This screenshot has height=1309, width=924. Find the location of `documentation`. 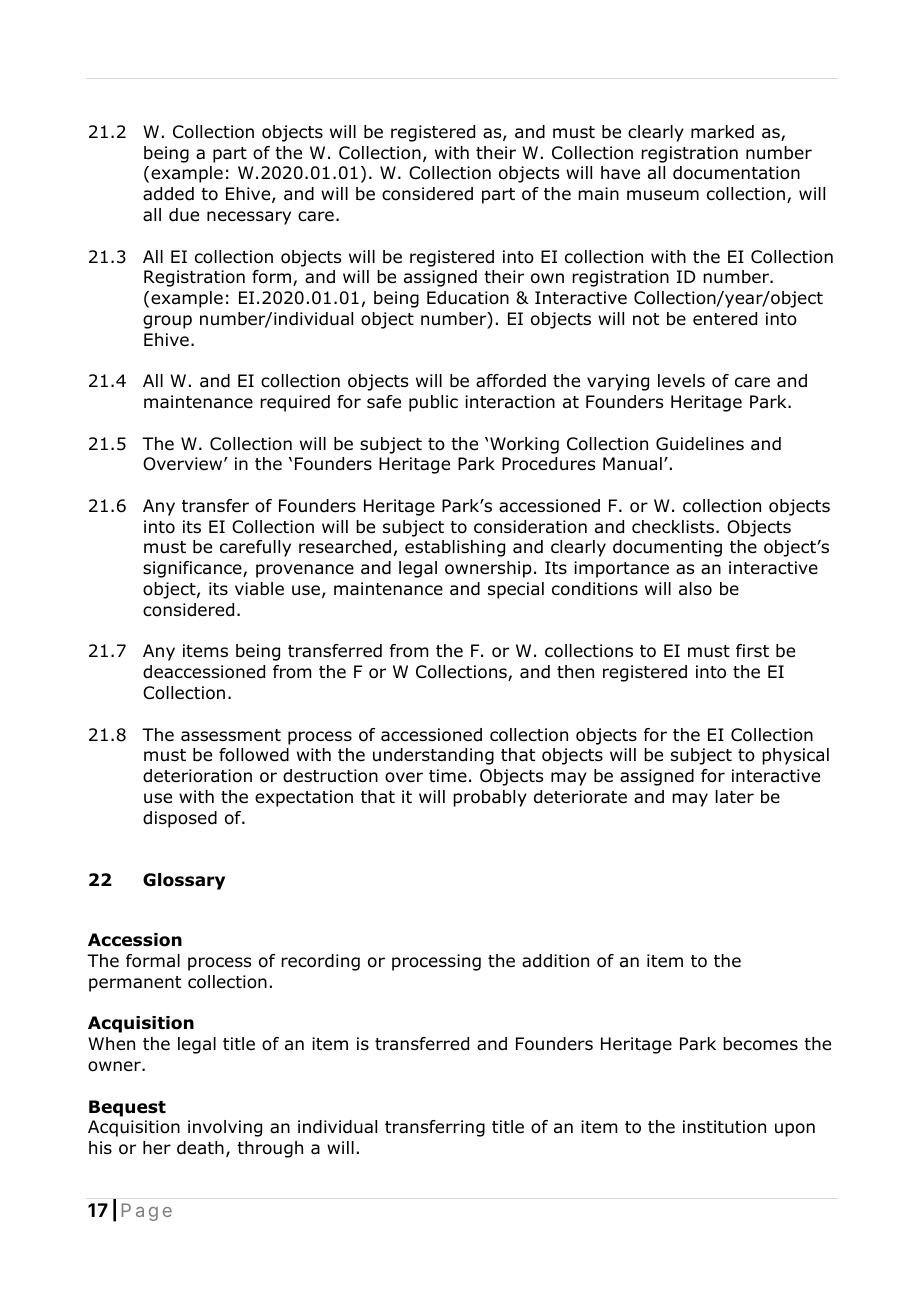

documentation is located at coordinates (736, 173).
